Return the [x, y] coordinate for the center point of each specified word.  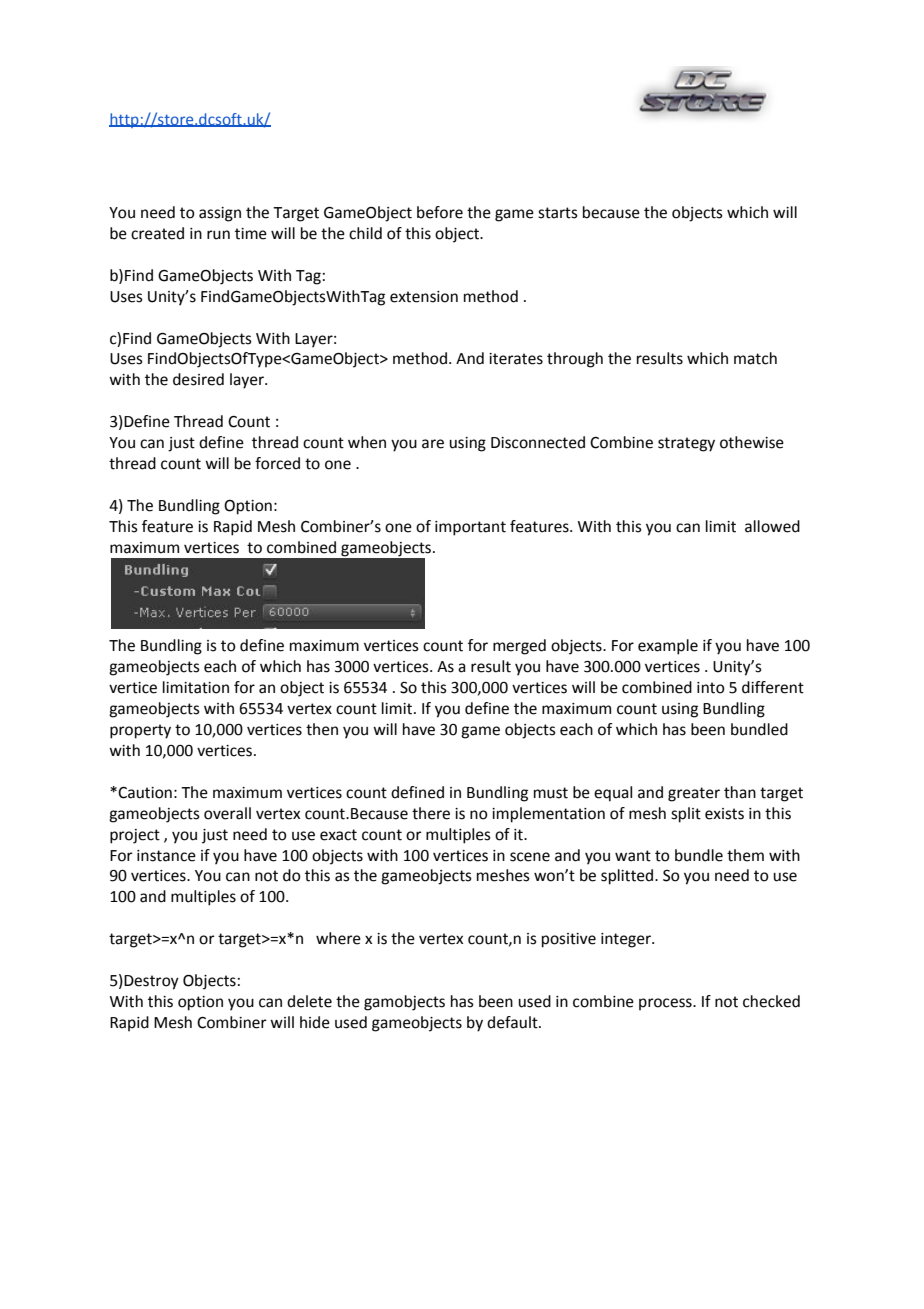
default [513, 1022]
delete [309, 1001]
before [440, 212]
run [218, 235]
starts [558, 213]
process [666, 1004]
